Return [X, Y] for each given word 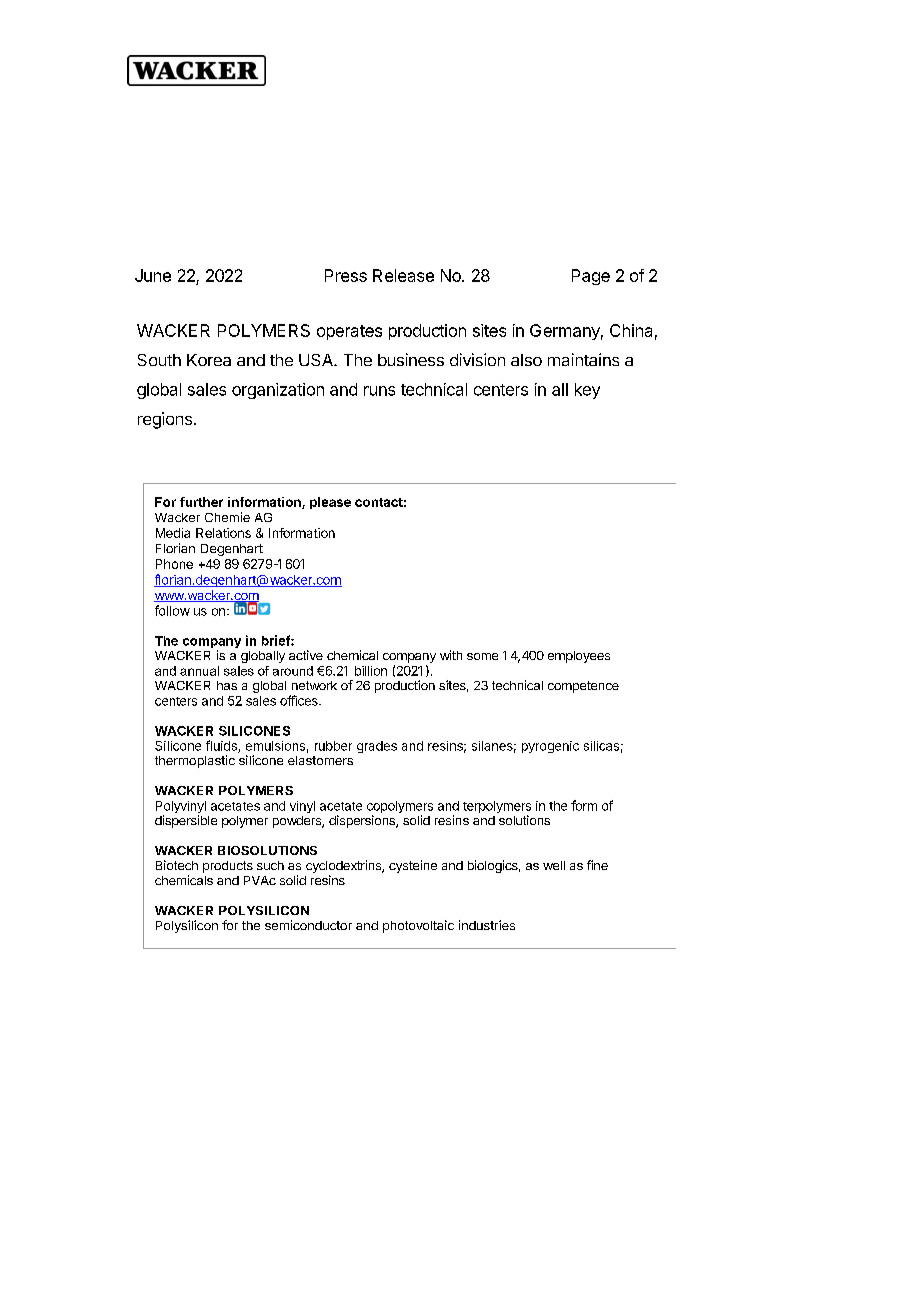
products [228, 867]
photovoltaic [418, 926]
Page [591, 277]
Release [403, 275]
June [153, 275]
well [554, 865]
